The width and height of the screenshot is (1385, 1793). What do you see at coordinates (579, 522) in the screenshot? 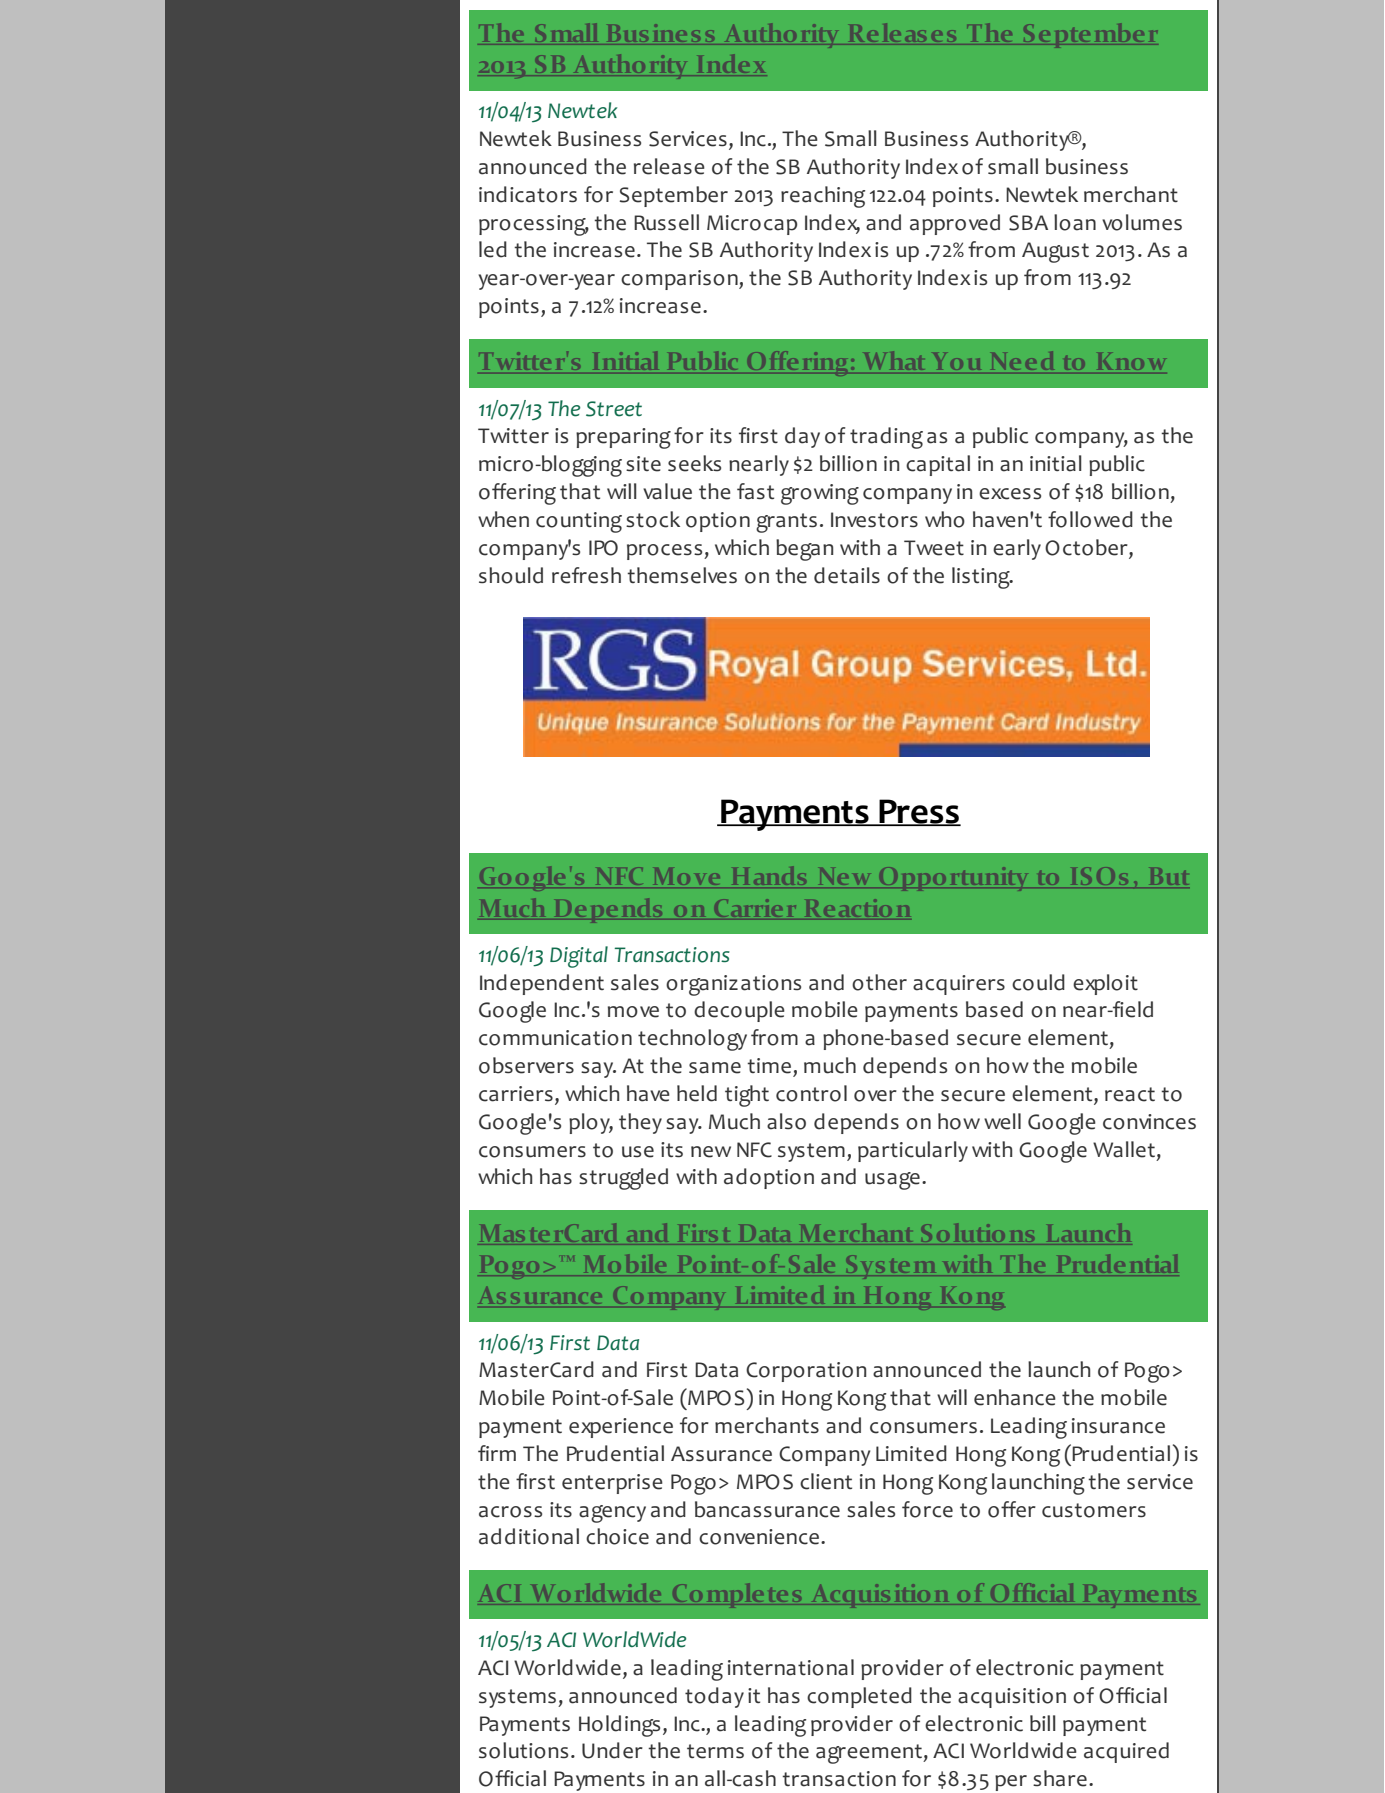
I see `counting` at bounding box center [579, 522].
